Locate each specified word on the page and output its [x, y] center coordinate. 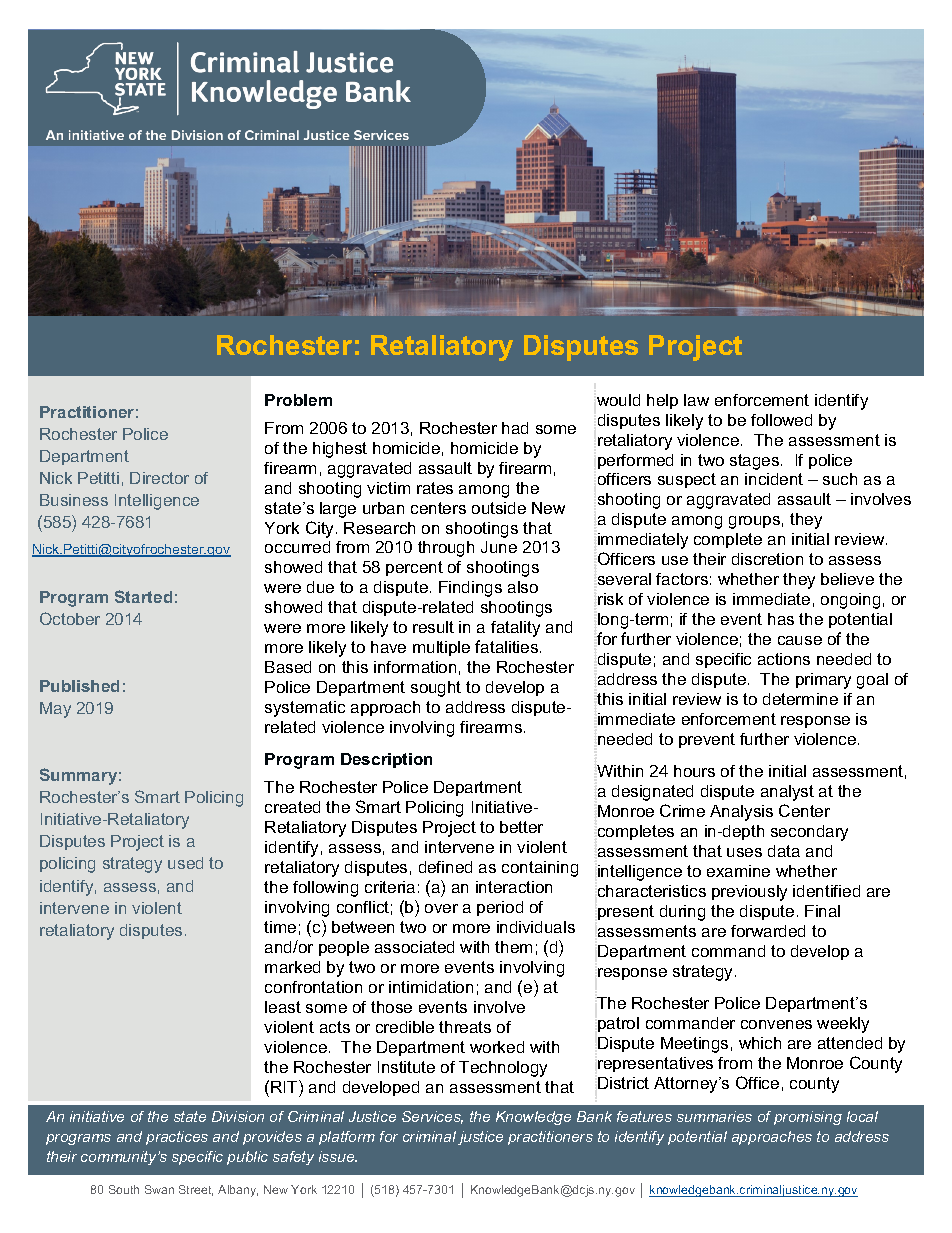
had [515, 428]
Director [159, 478]
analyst [787, 793]
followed [781, 420]
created [292, 807]
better [521, 827]
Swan [159, 1189]
